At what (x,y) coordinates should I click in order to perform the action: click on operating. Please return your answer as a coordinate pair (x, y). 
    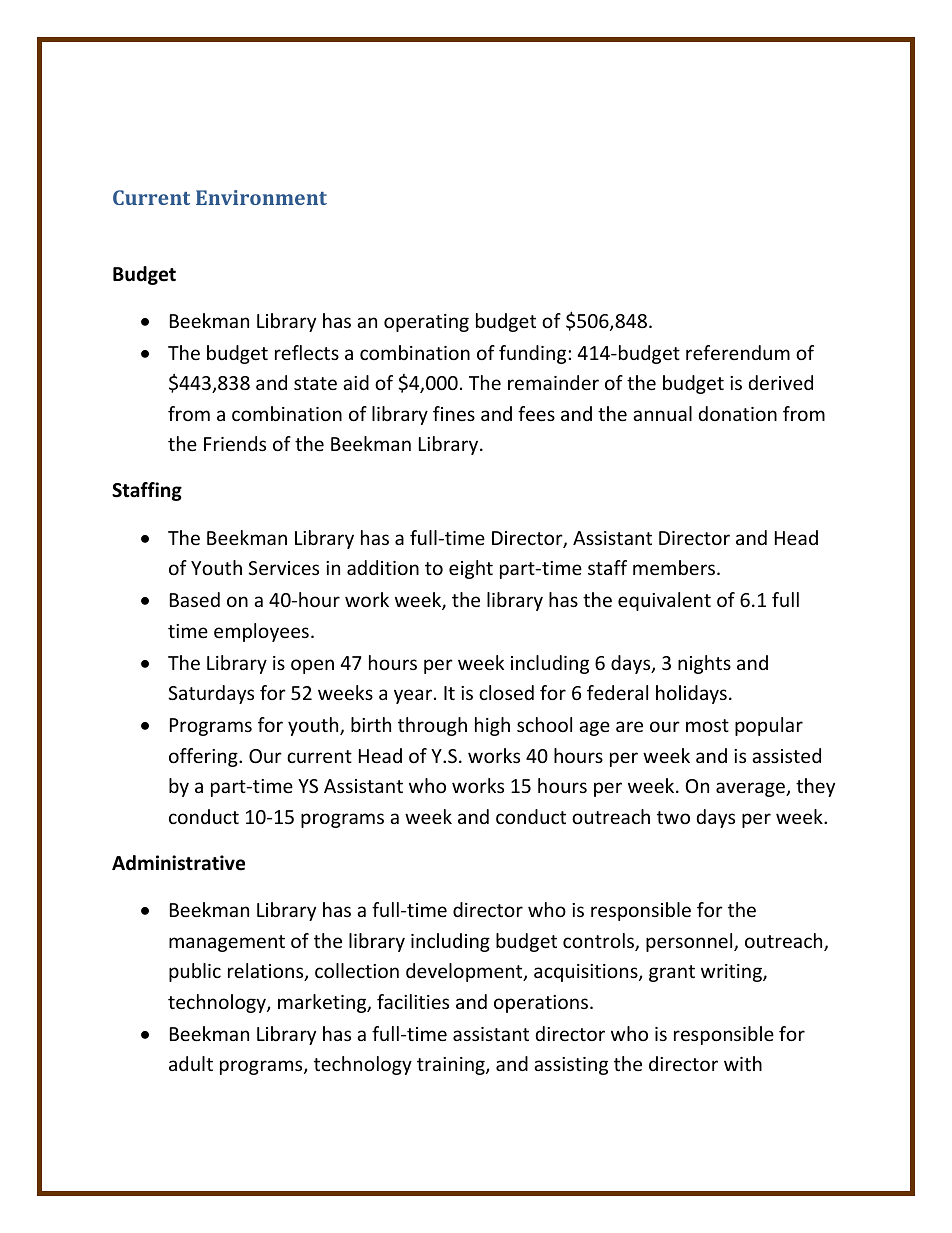
    Looking at the image, I should click on (426, 323).
